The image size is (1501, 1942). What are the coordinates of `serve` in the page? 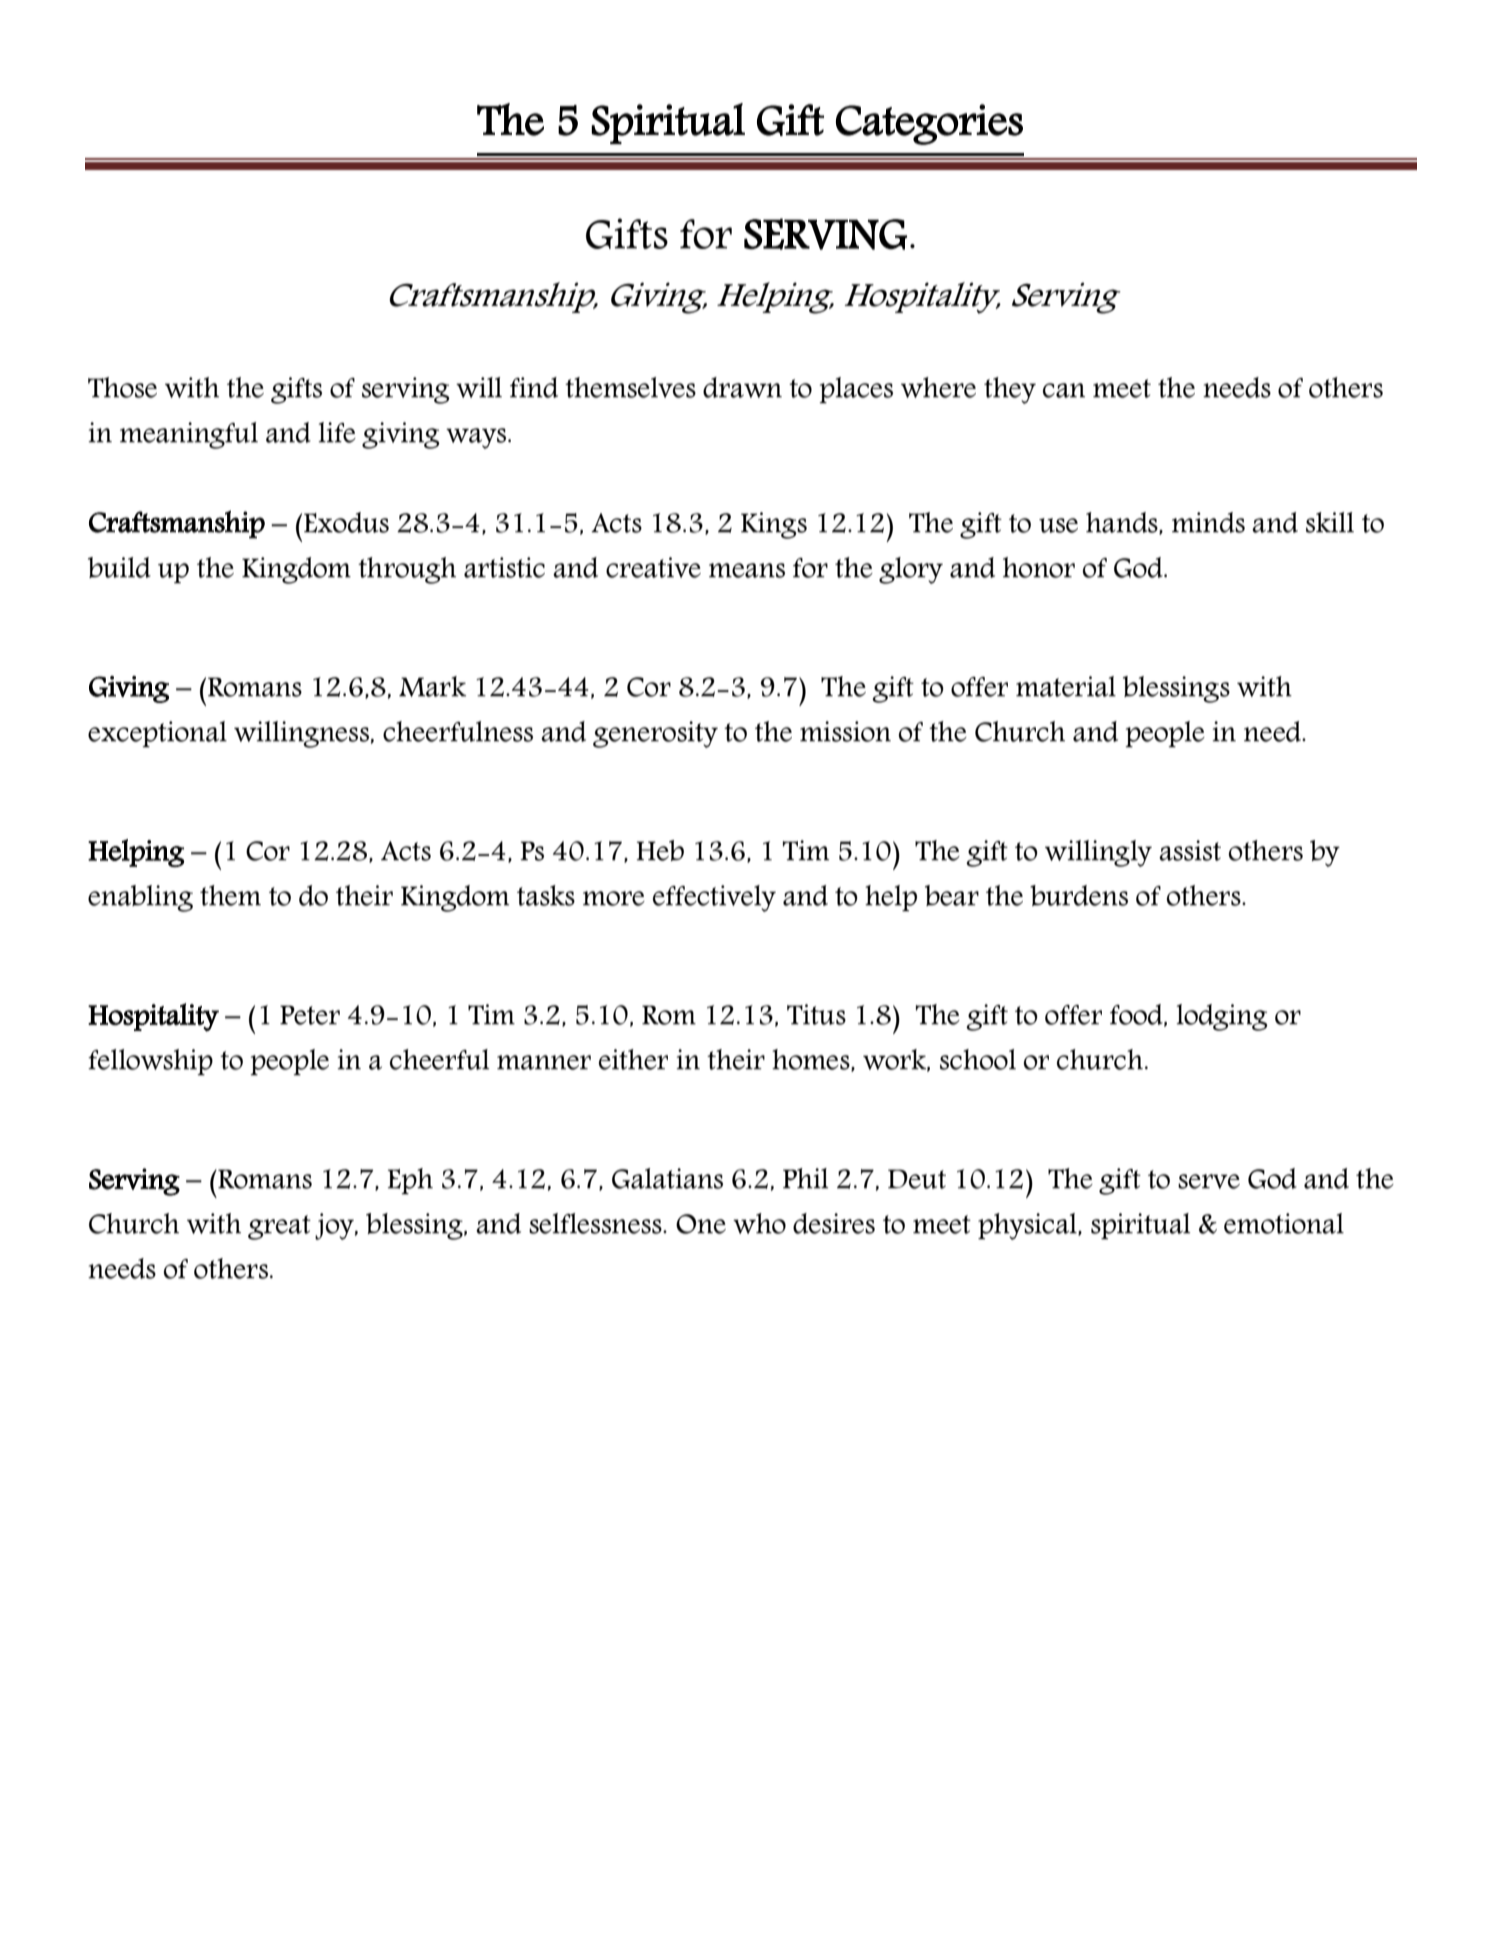 It's located at (1209, 1181).
